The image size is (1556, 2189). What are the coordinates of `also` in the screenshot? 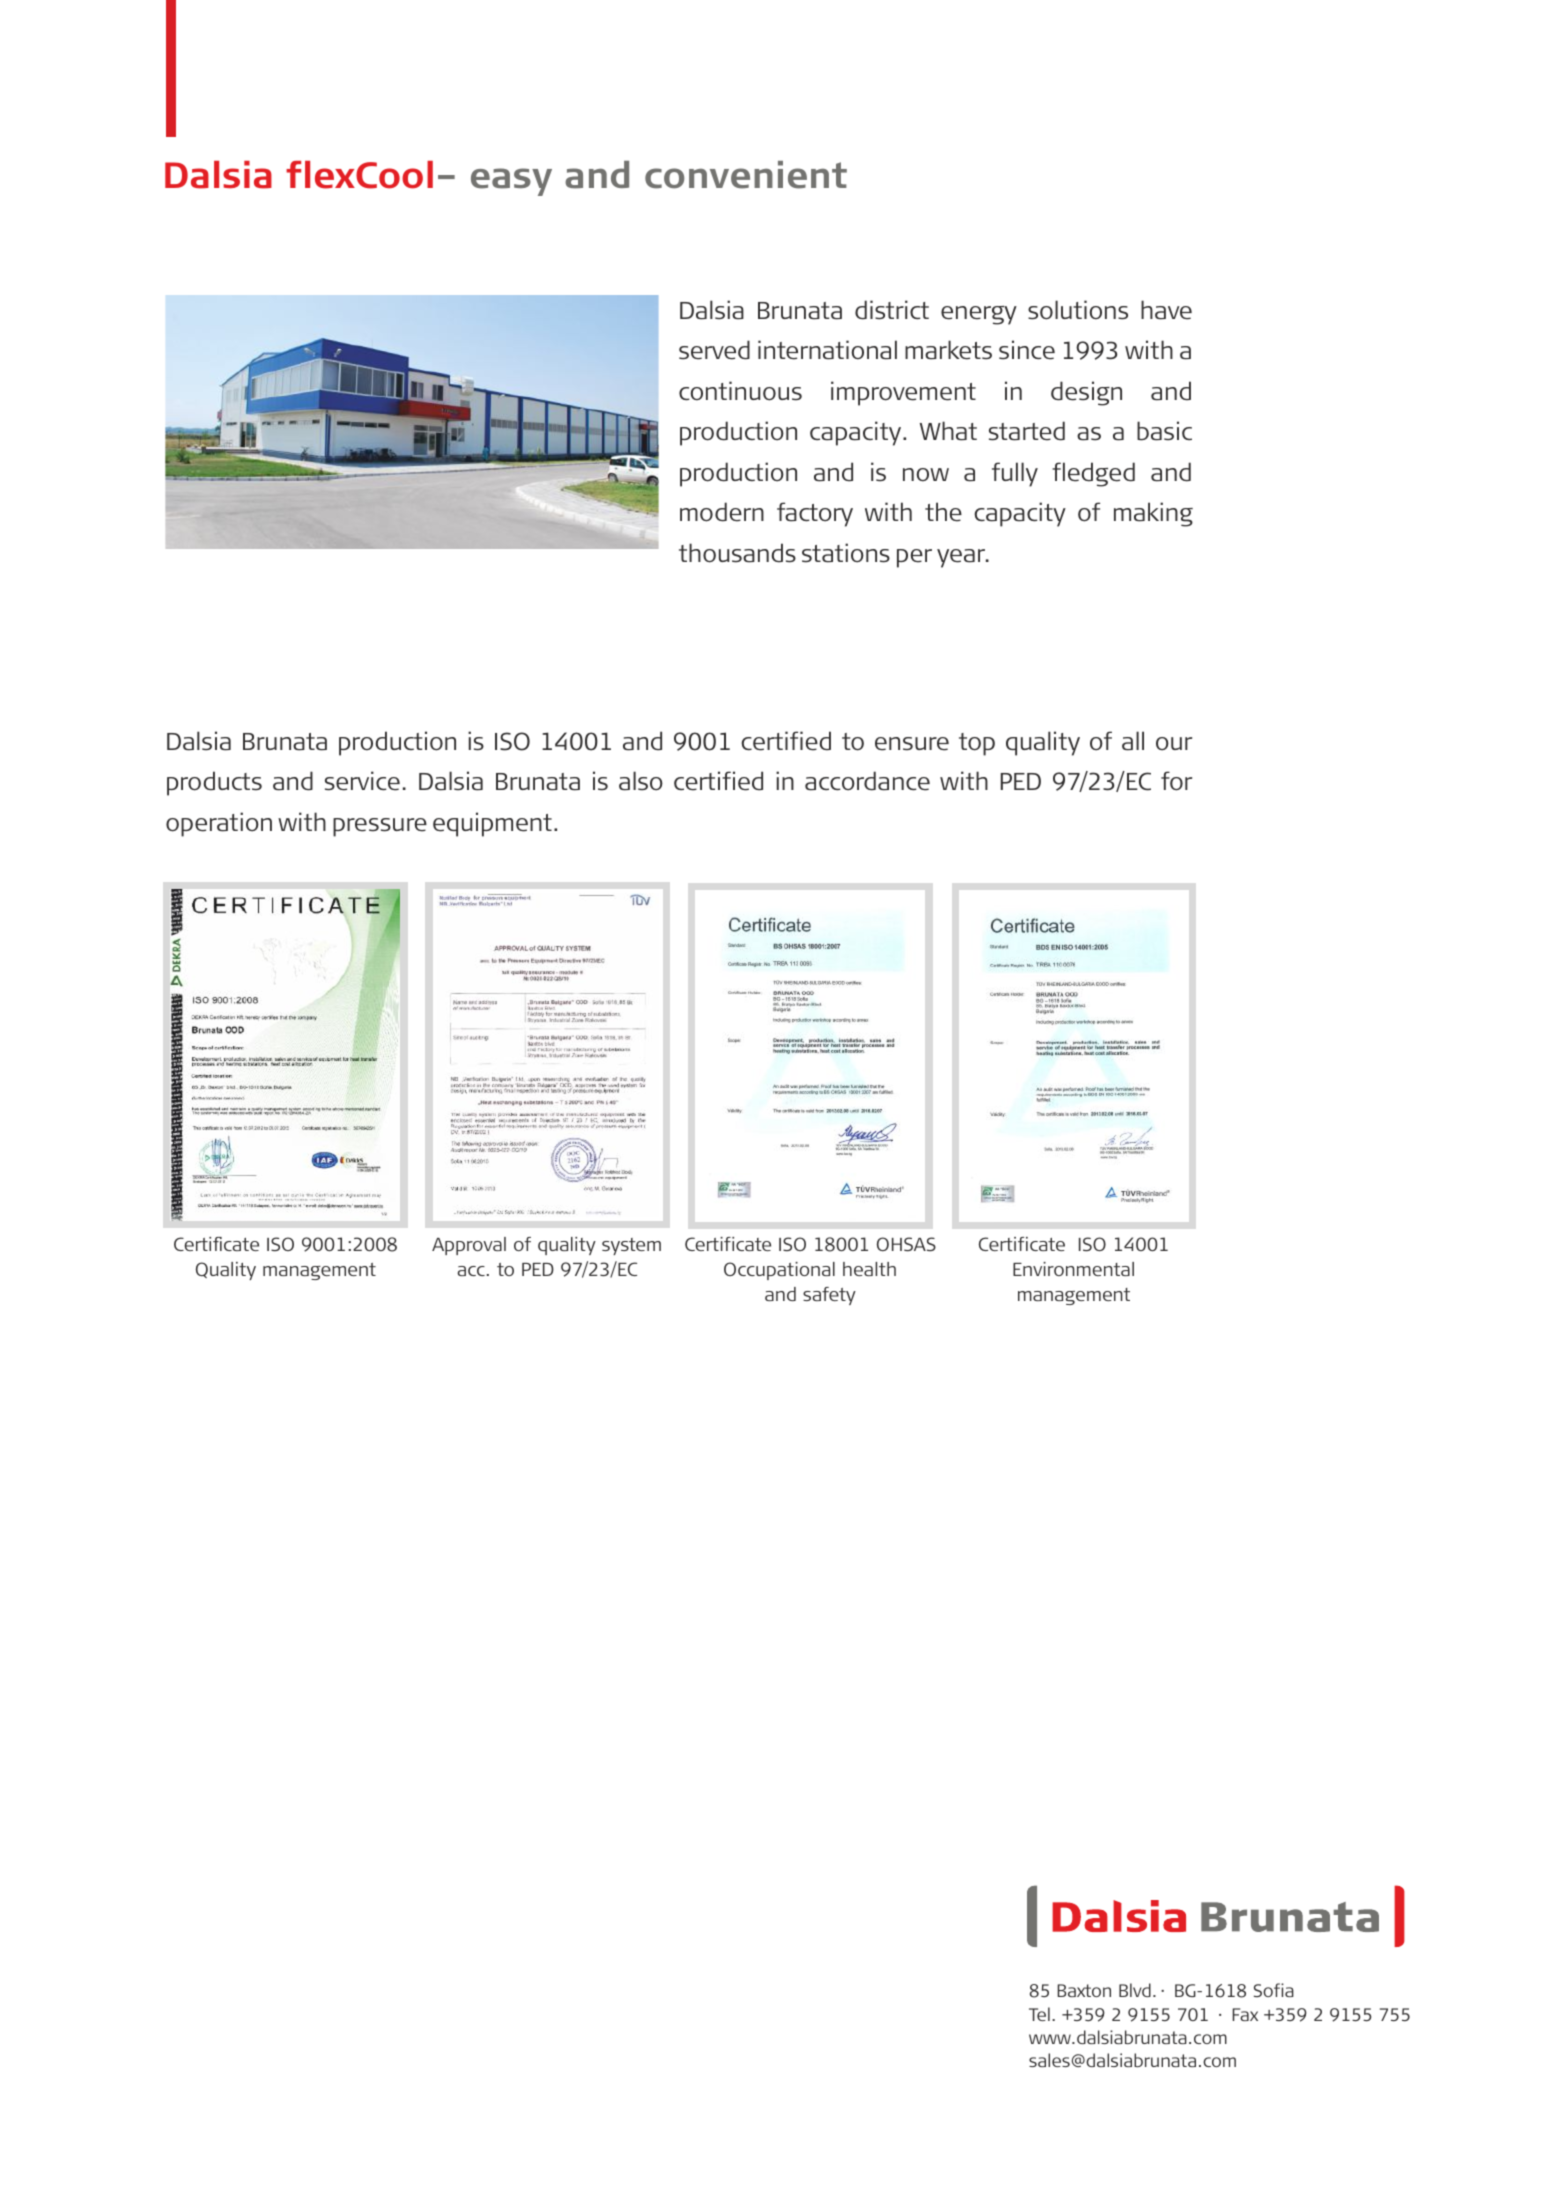 It's located at (641, 781).
